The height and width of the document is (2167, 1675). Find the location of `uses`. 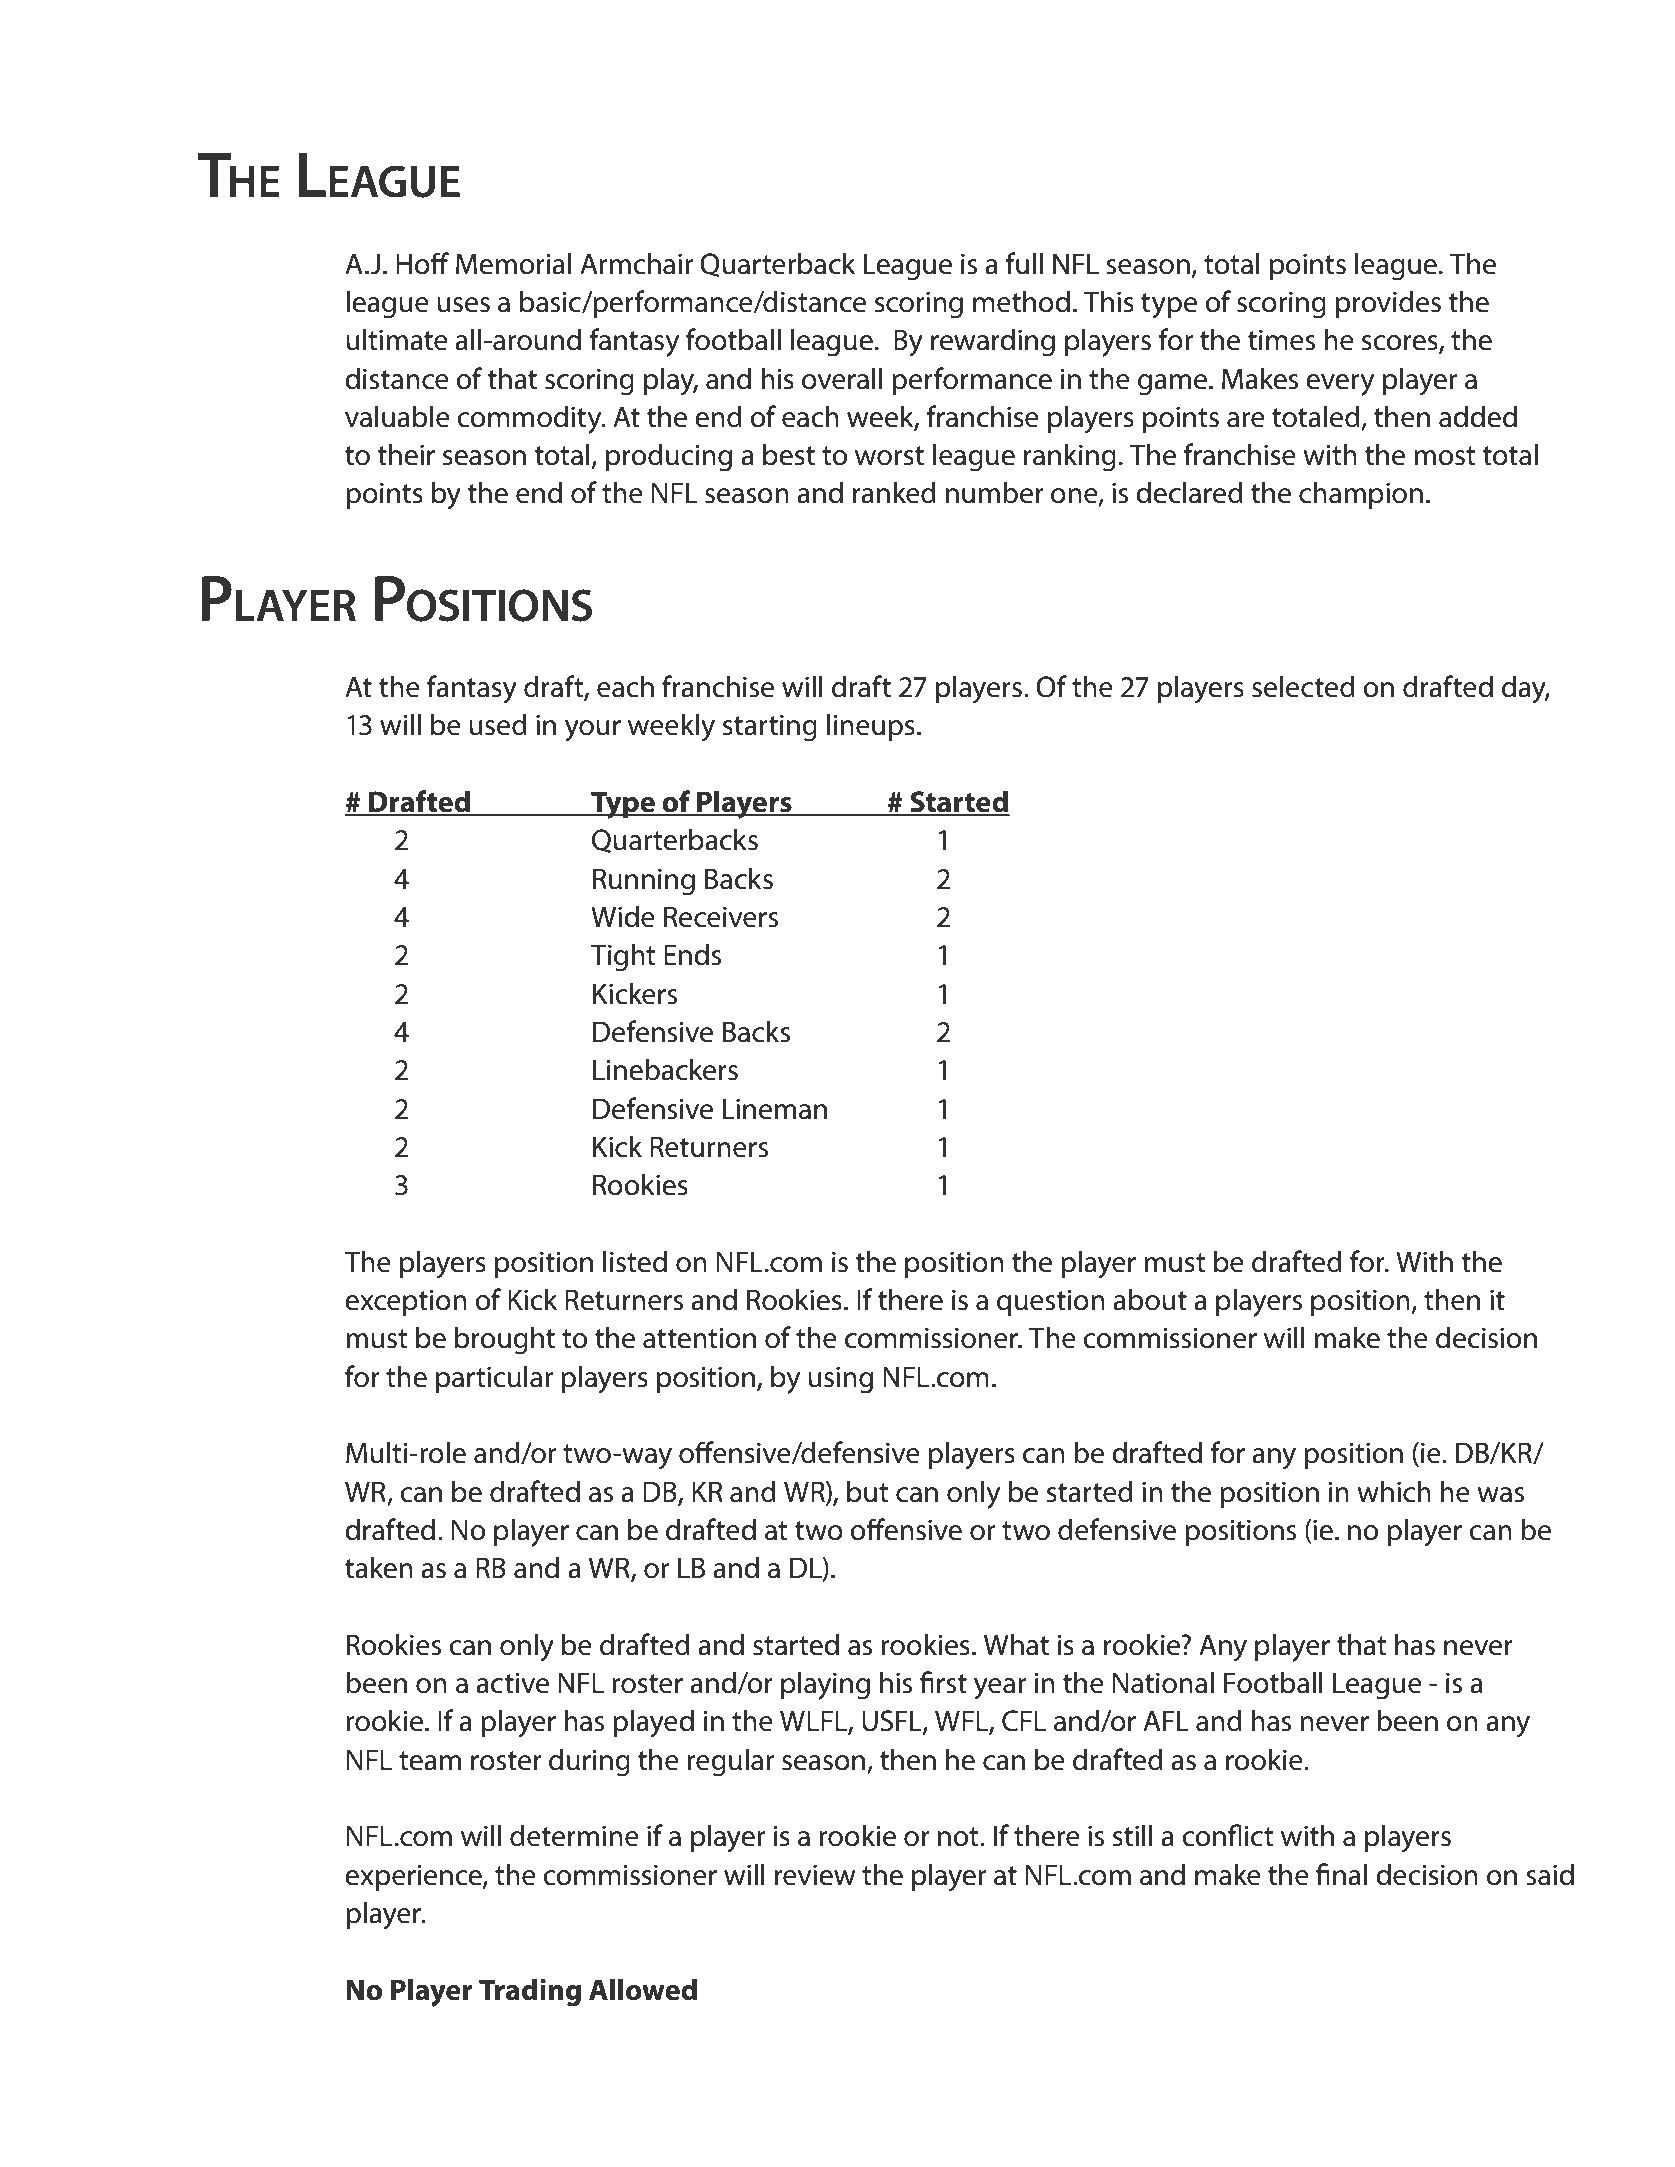

uses is located at coordinates (463, 305).
